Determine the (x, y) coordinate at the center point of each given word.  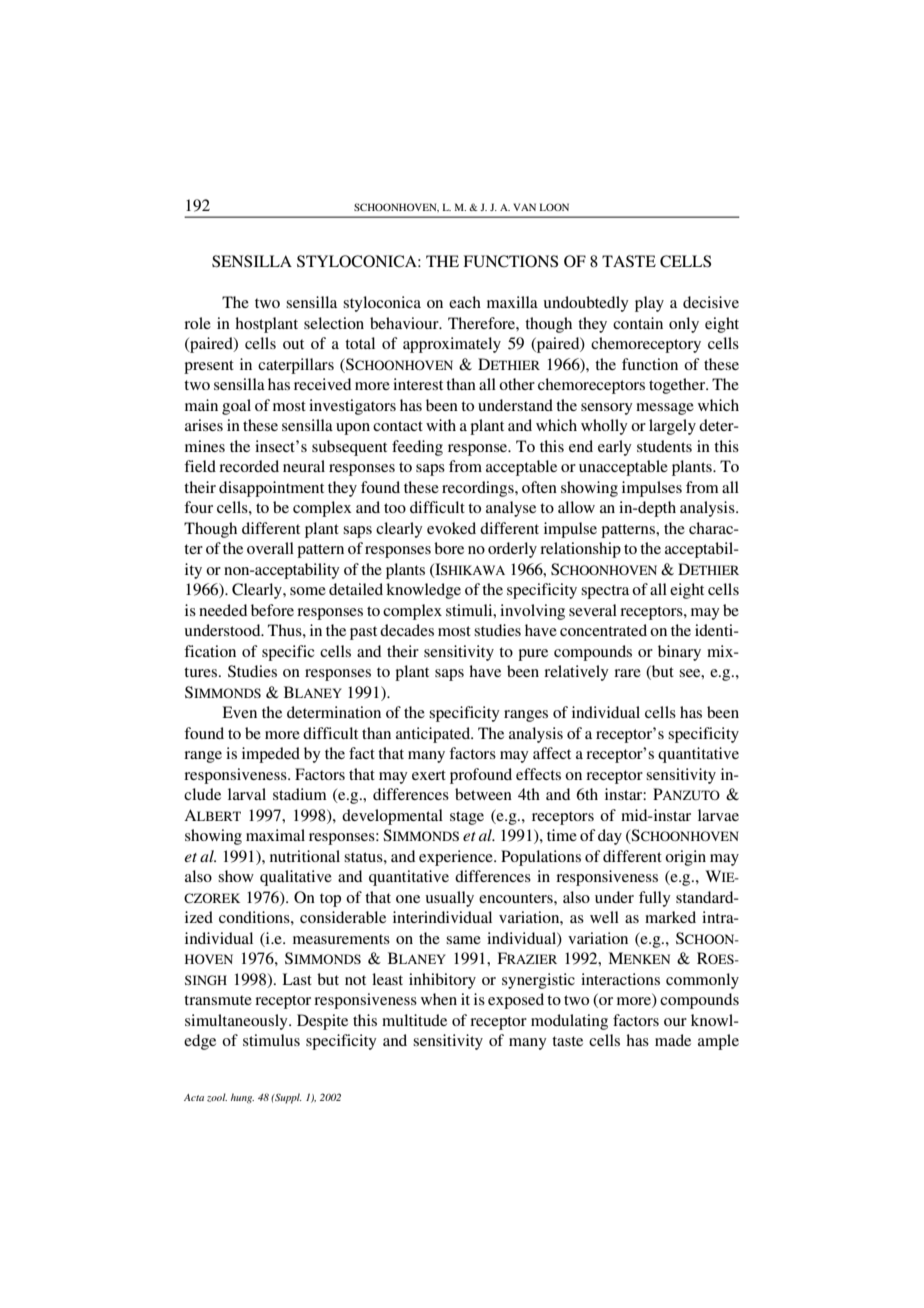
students (664, 446)
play (649, 304)
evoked (451, 528)
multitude (414, 1020)
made (673, 1040)
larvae (718, 815)
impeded (271, 755)
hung (242, 1098)
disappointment (271, 489)
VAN (524, 207)
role (197, 323)
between (483, 794)
